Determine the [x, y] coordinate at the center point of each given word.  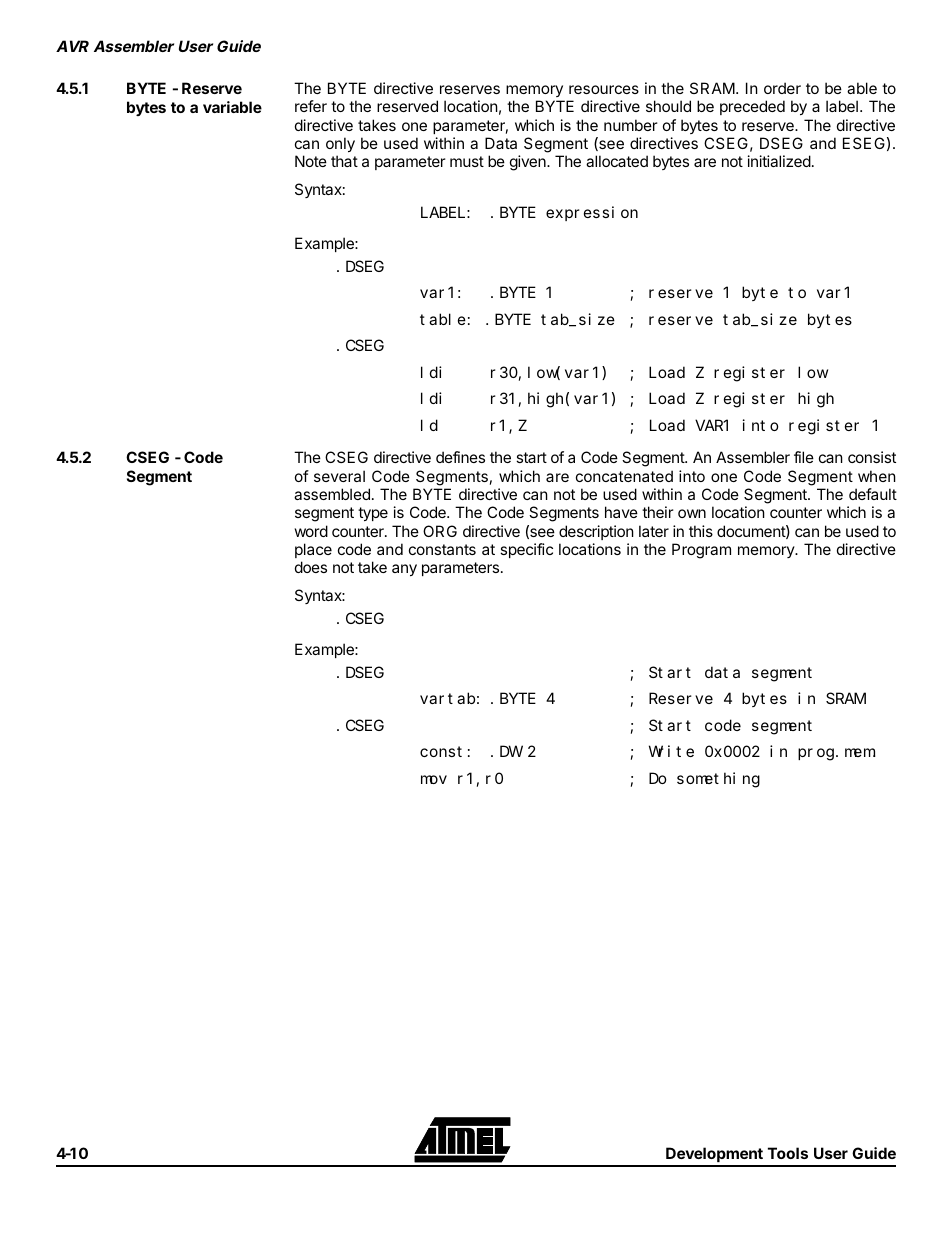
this [701, 531]
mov [434, 779]
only [340, 144]
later [654, 531]
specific [526, 550]
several [339, 476]
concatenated [624, 476]
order [782, 88]
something [718, 780]
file [804, 457]
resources [604, 89]
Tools [788, 1153]
